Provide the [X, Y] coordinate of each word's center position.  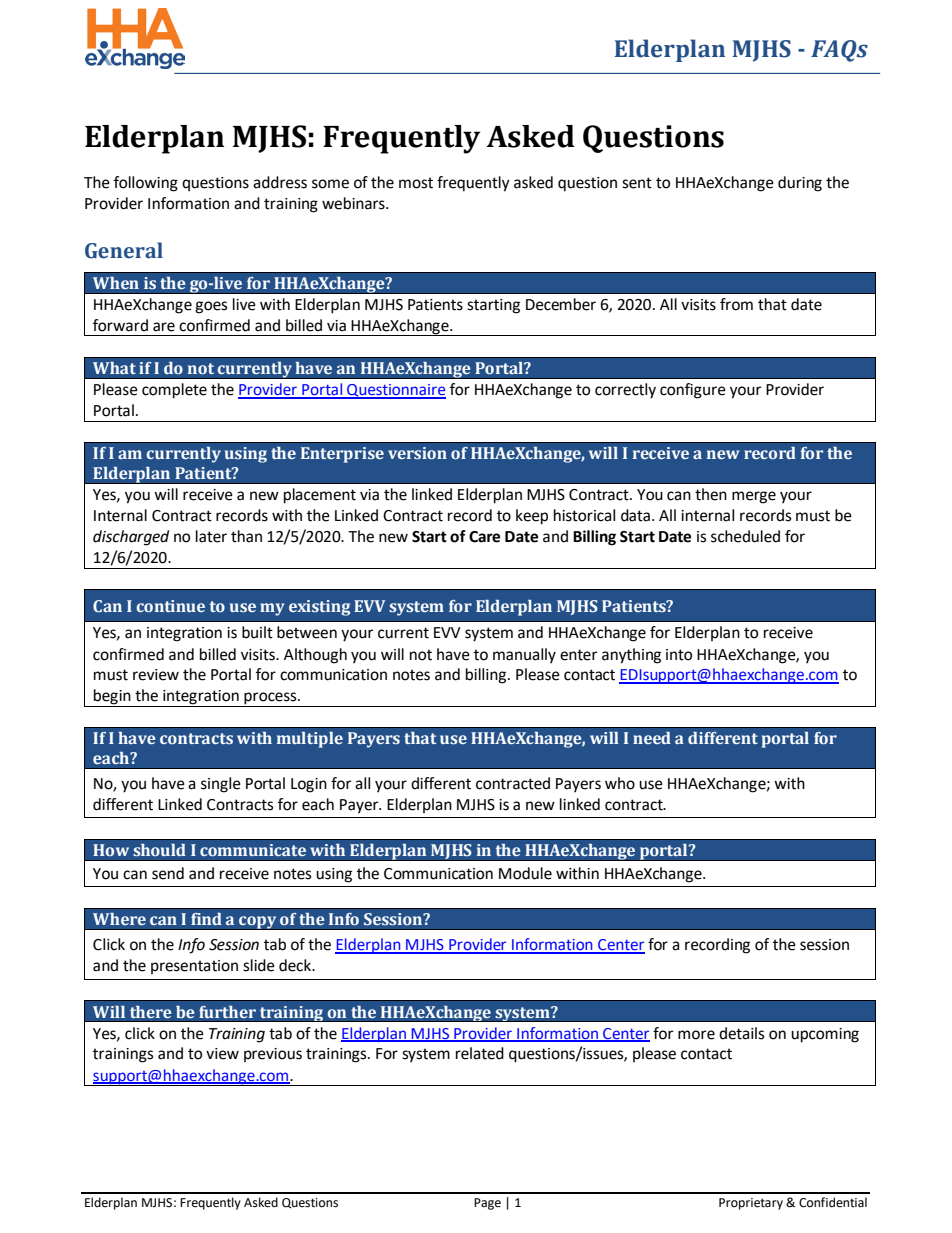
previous [273, 1055]
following [146, 184]
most [416, 183]
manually [524, 655]
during [800, 184]
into [679, 655]
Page [487, 1204]
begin [112, 698]
